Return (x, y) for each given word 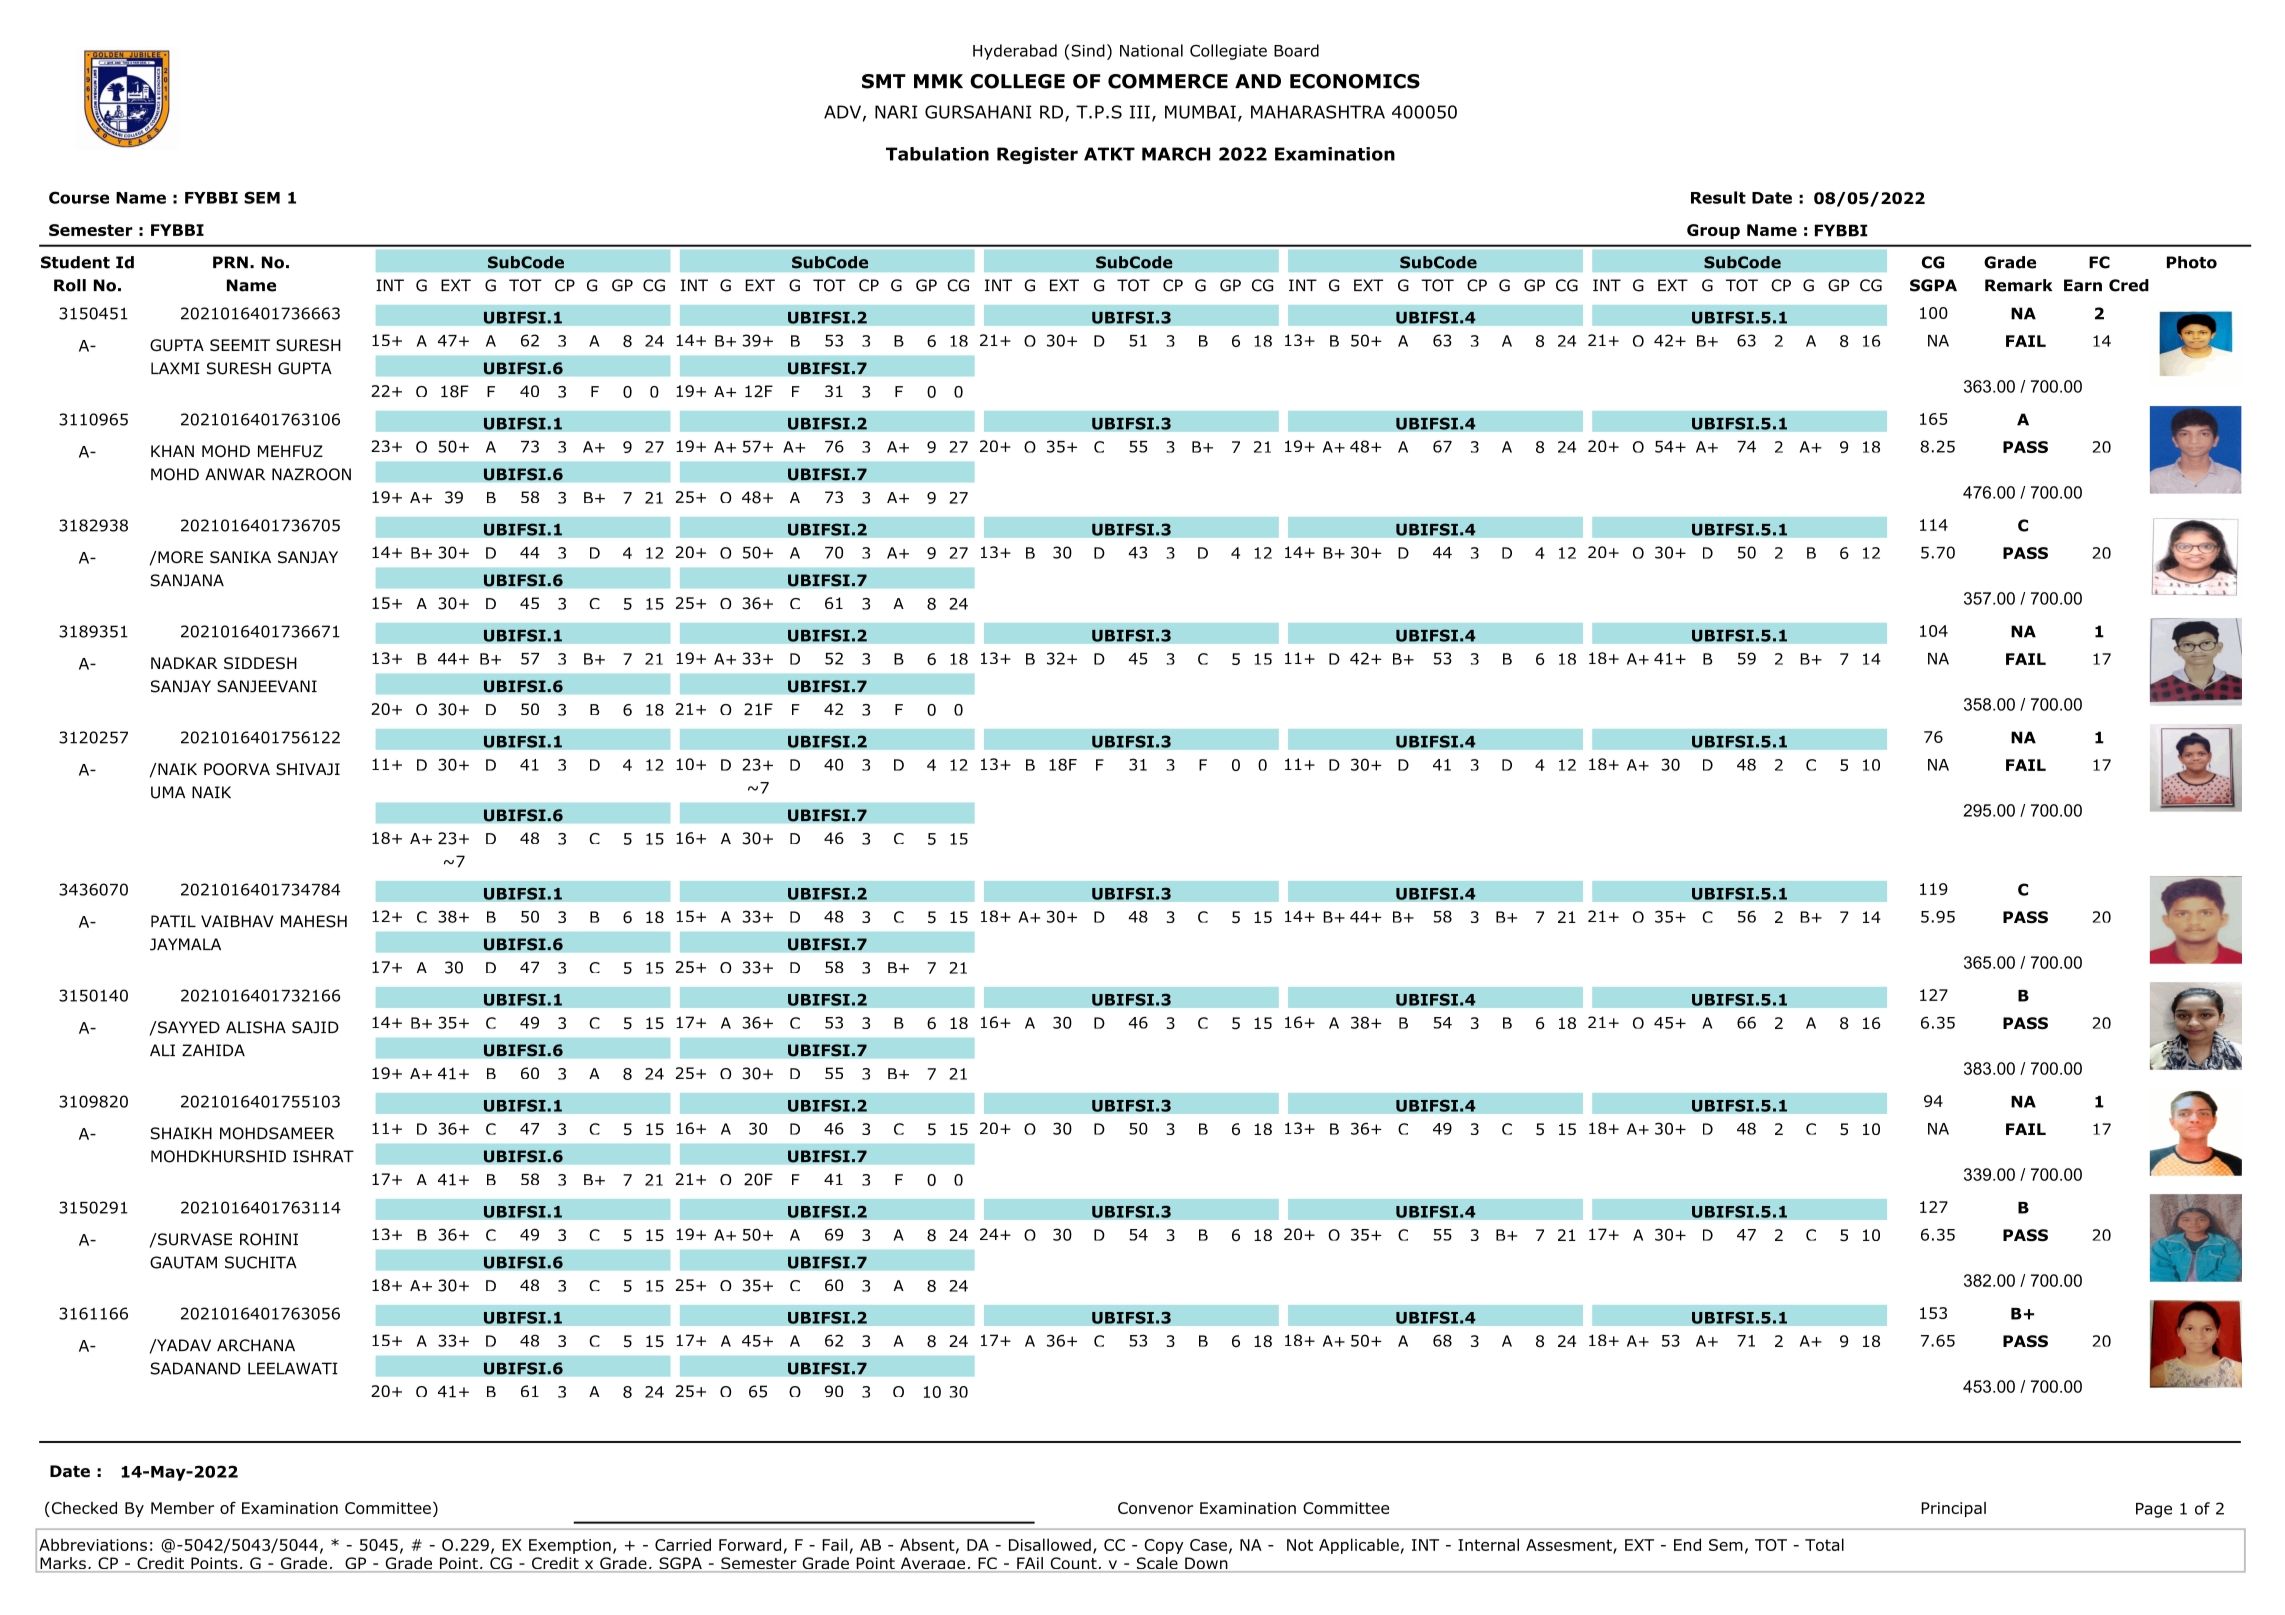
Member (182, 1508)
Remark (2018, 285)
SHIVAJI (308, 769)
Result (1718, 197)
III (1140, 112)
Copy (1164, 1546)
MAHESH (314, 921)
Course (79, 197)
